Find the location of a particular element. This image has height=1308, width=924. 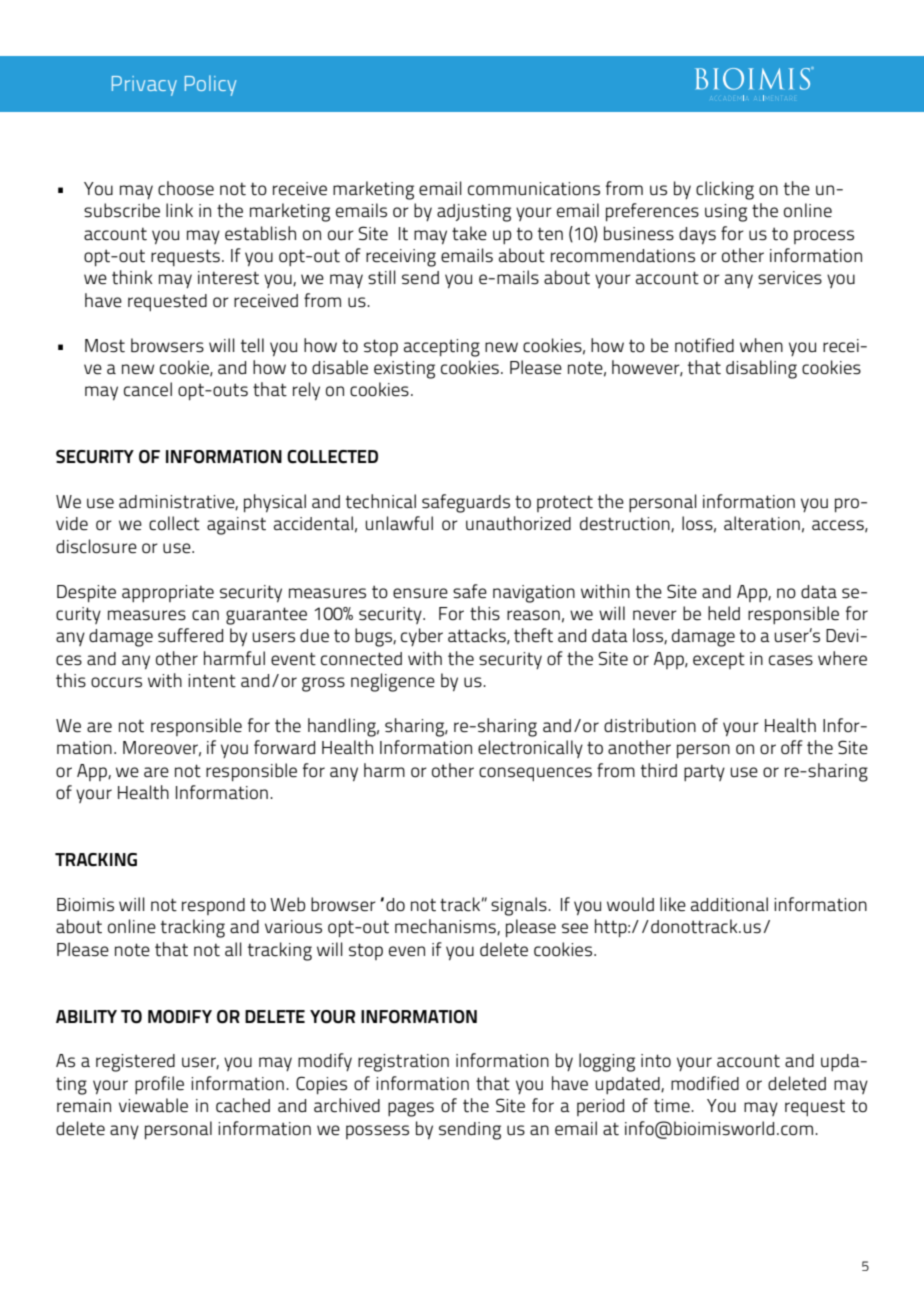

communications is located at coordinates (534, 189).
